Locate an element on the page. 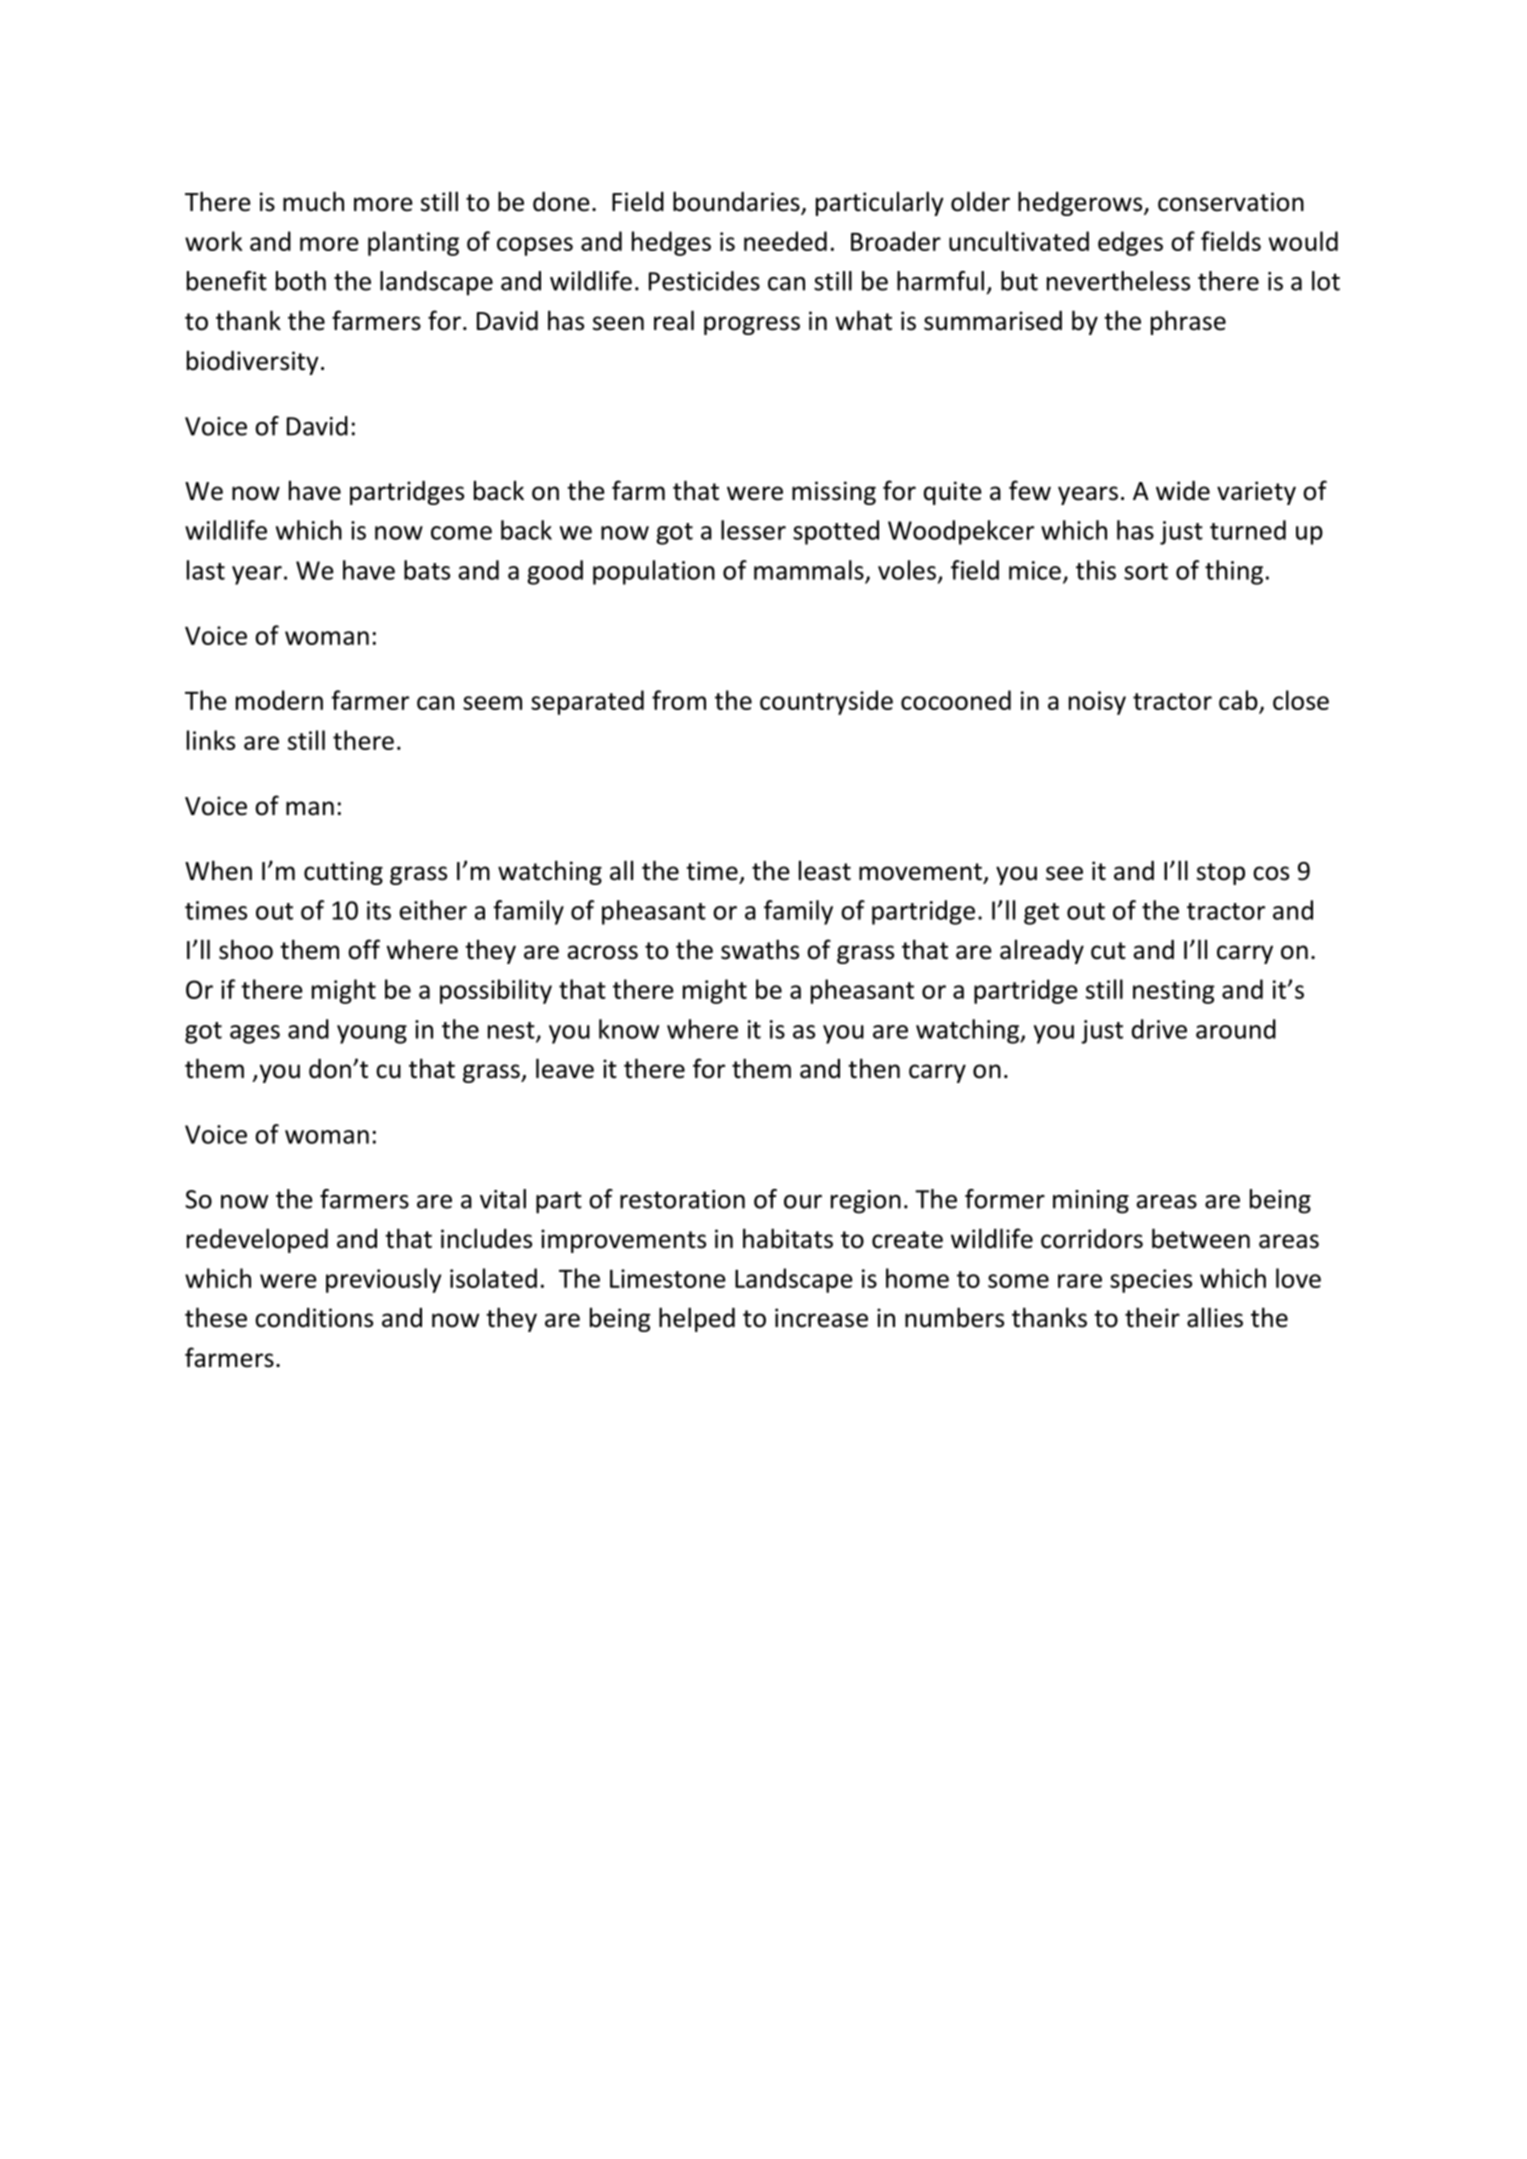 This page has width=1527, height=2159. increase is located at coordinates (821, 1318).
